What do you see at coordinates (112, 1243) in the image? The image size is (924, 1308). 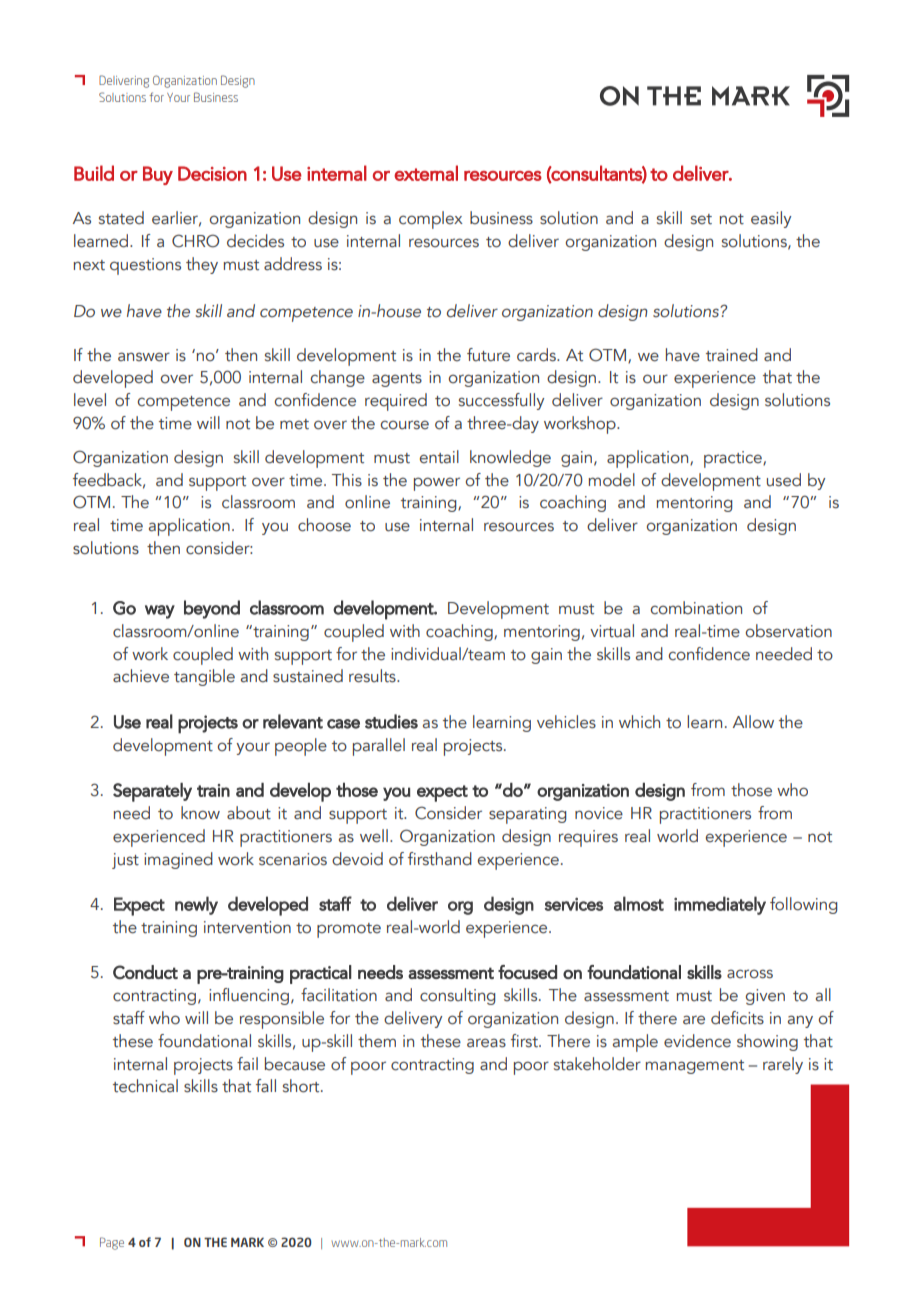 I see `Page` at bounding box center [112, 1243].
